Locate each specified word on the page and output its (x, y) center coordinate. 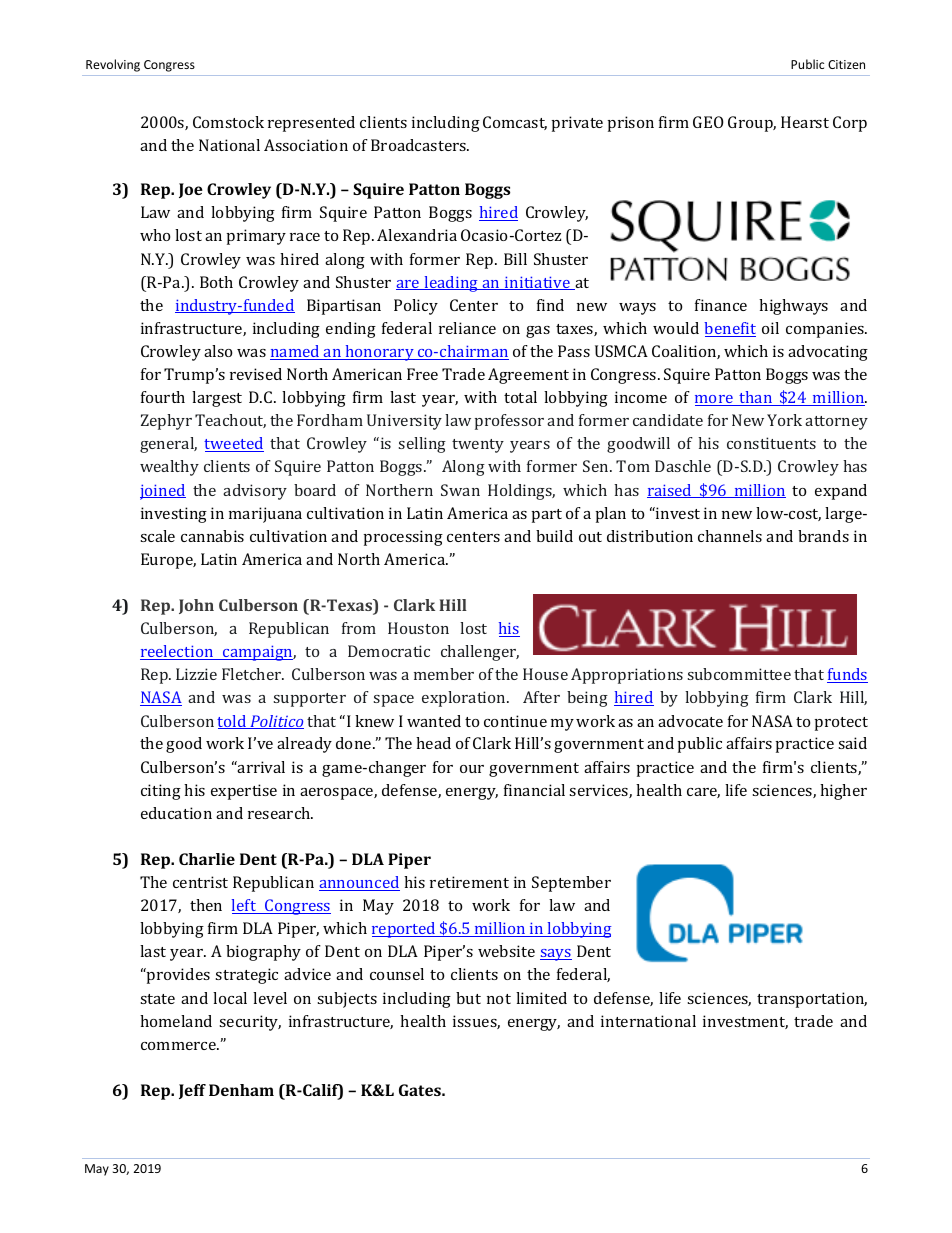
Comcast (515, 123)
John (196, 606)
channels (730, 536)
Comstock (228, 122)
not (499, 999)
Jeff (192, 1091)
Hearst (805, 122)
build (554, 536)
